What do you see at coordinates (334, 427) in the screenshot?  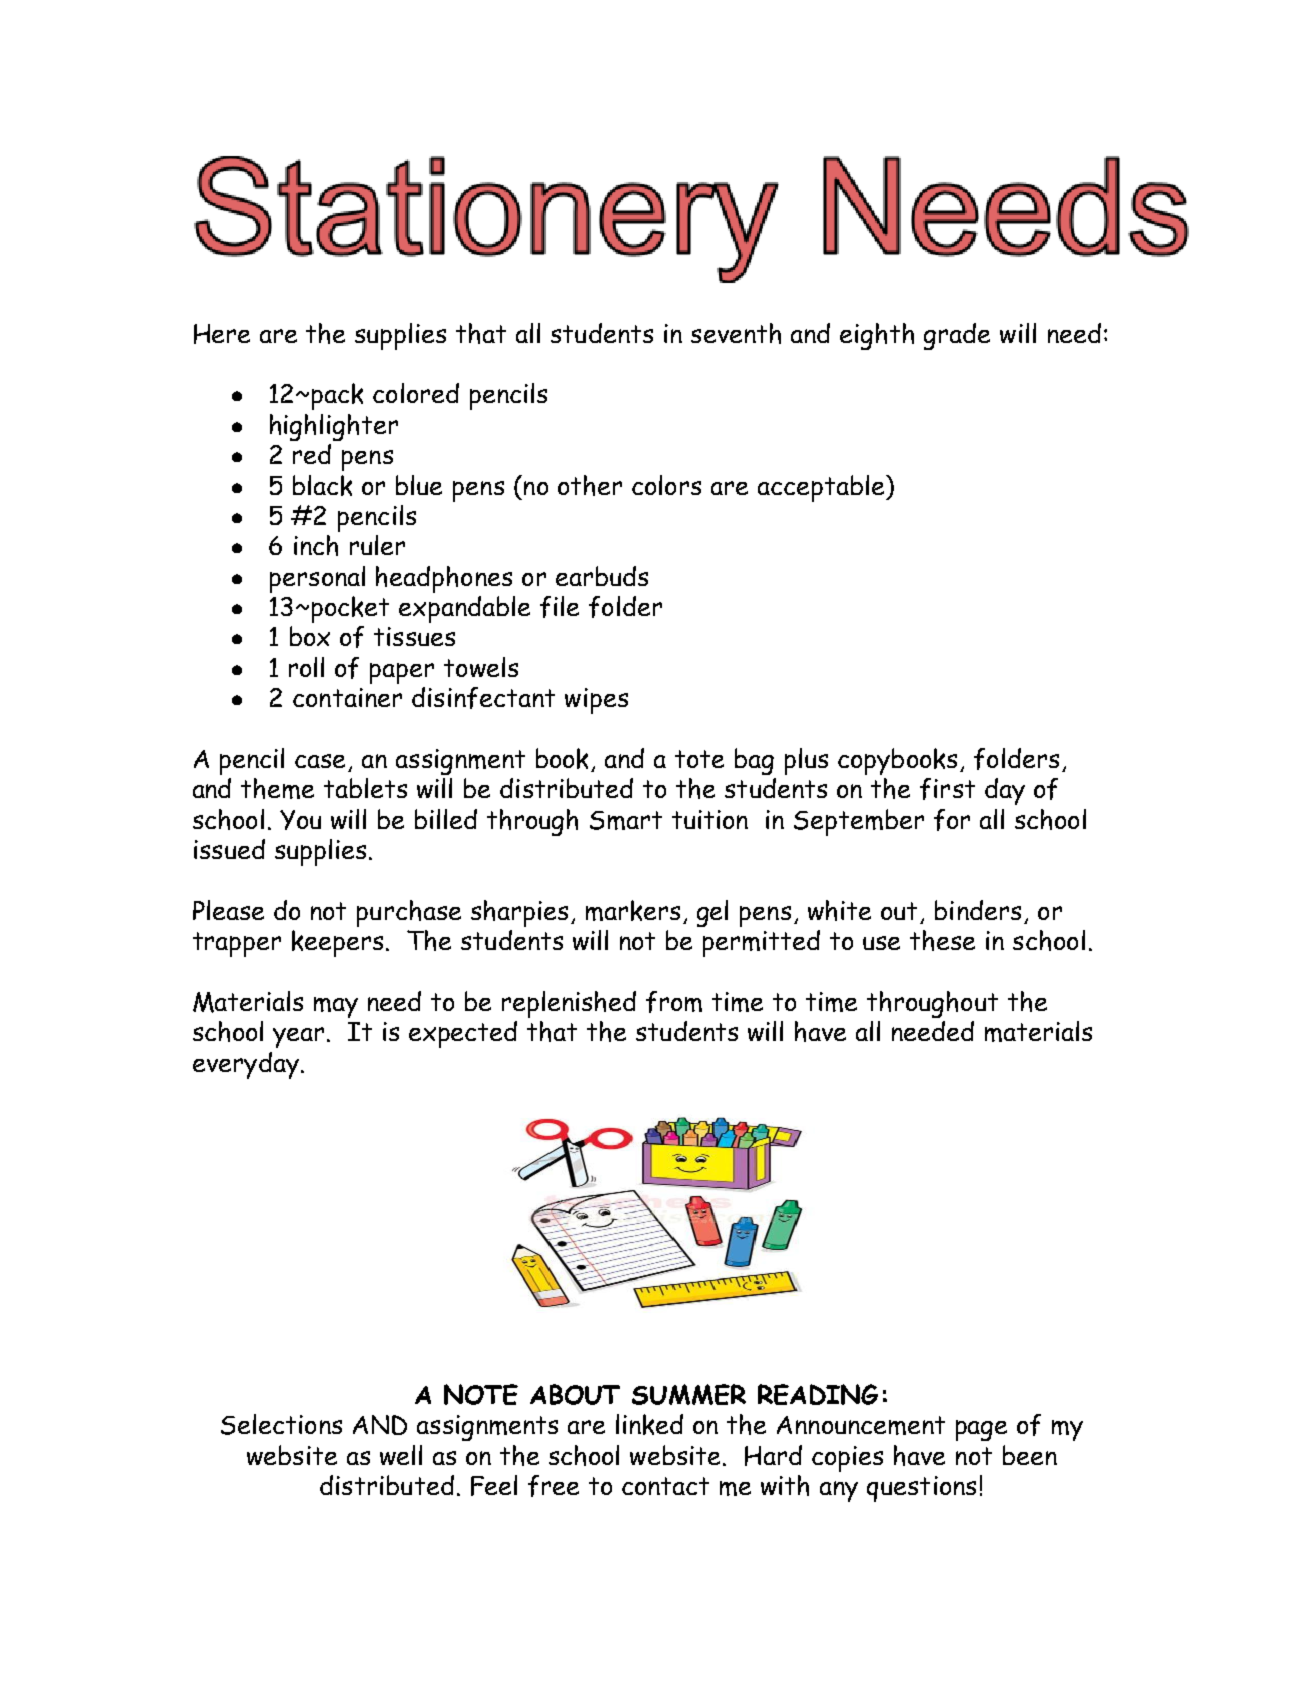 I see `highlighter` at bounding box center [334, 427].
